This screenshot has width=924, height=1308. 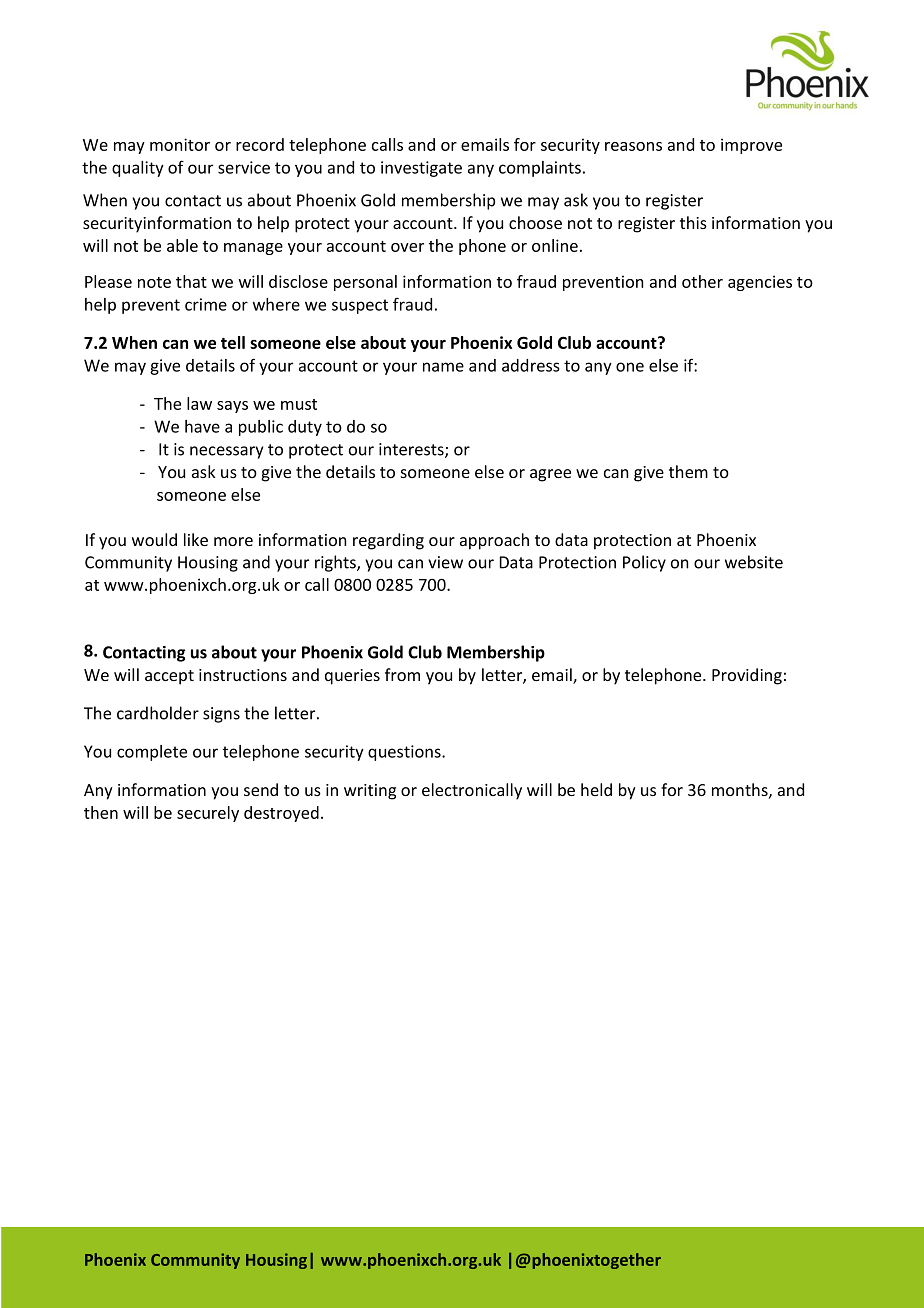 What do you see at coordinates (747, 676) in the screenshot?
I see `Providing` at bounding box center [747, 676].
